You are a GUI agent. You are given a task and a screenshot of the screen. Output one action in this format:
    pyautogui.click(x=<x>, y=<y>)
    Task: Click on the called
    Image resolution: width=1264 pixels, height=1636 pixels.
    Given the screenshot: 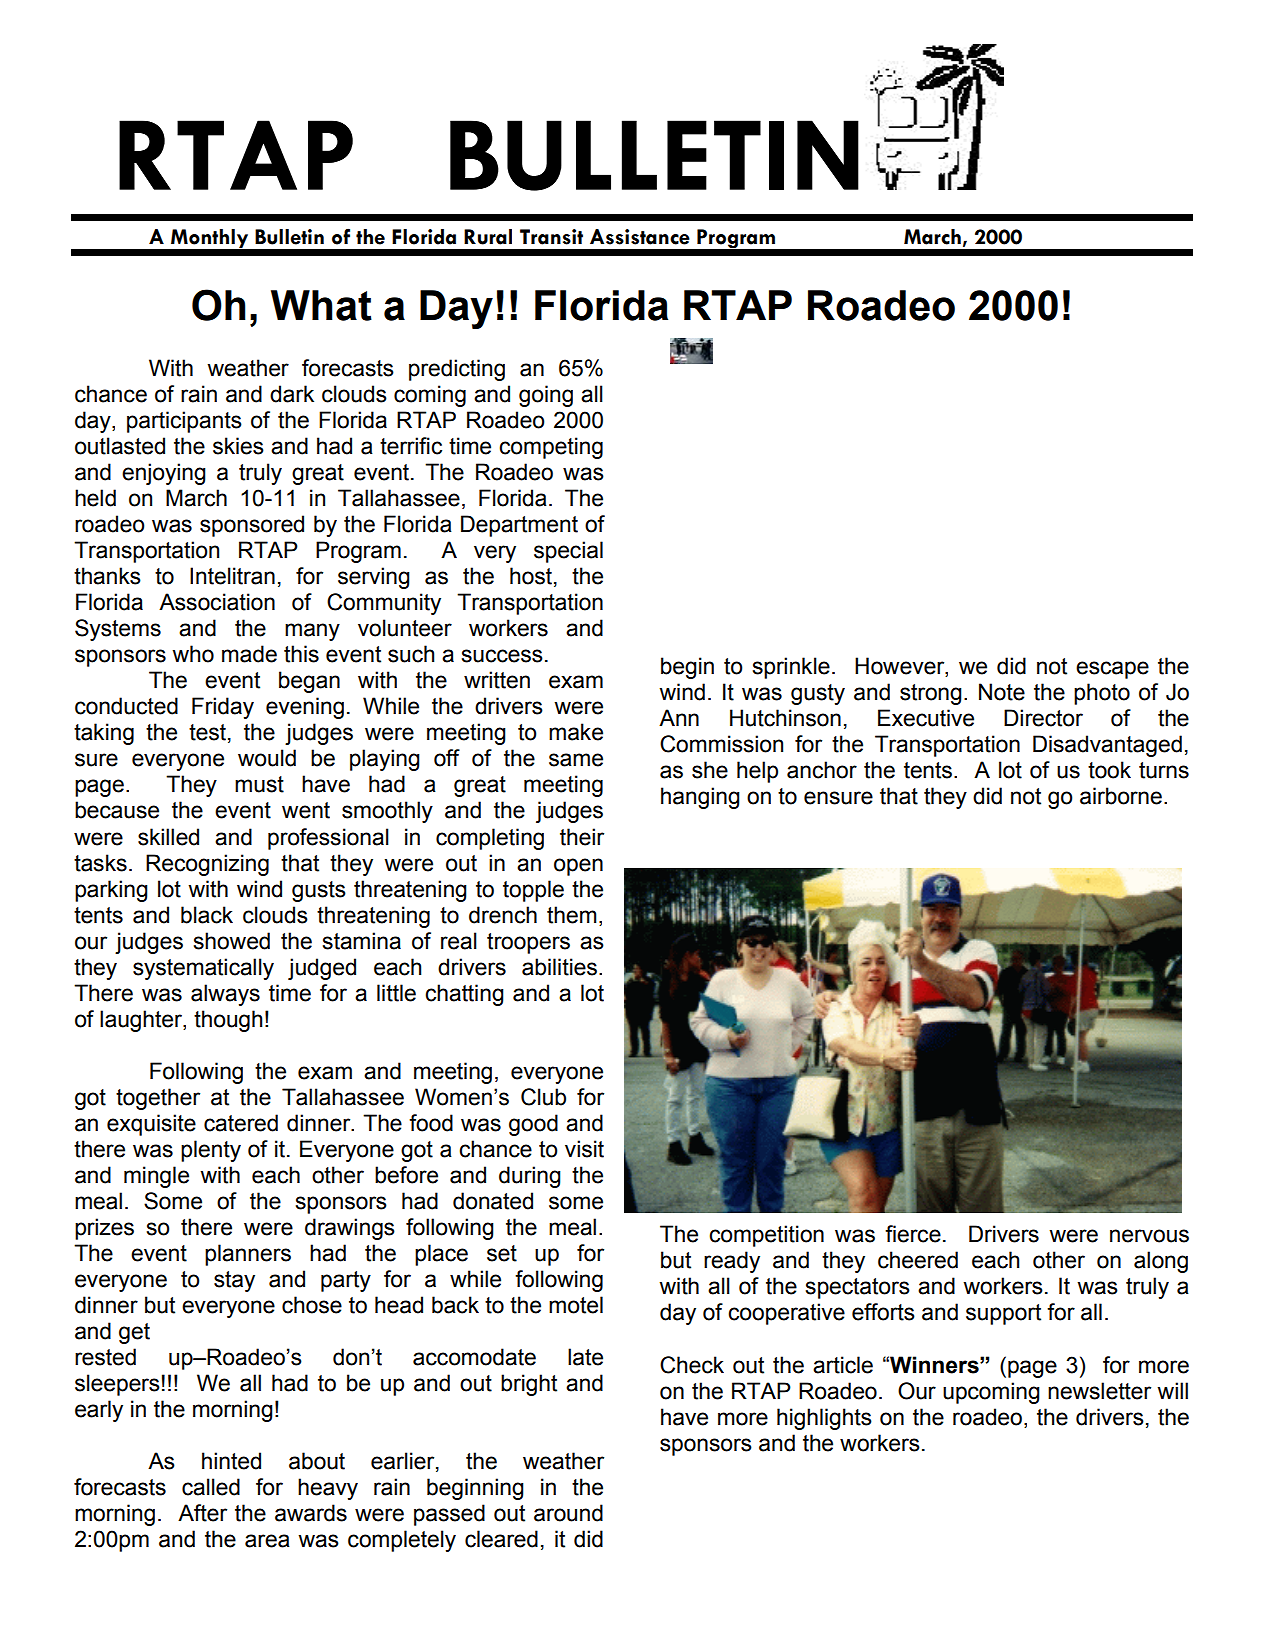 What is the action you would take?
    pyautogui.click(x=211, y=1487)
